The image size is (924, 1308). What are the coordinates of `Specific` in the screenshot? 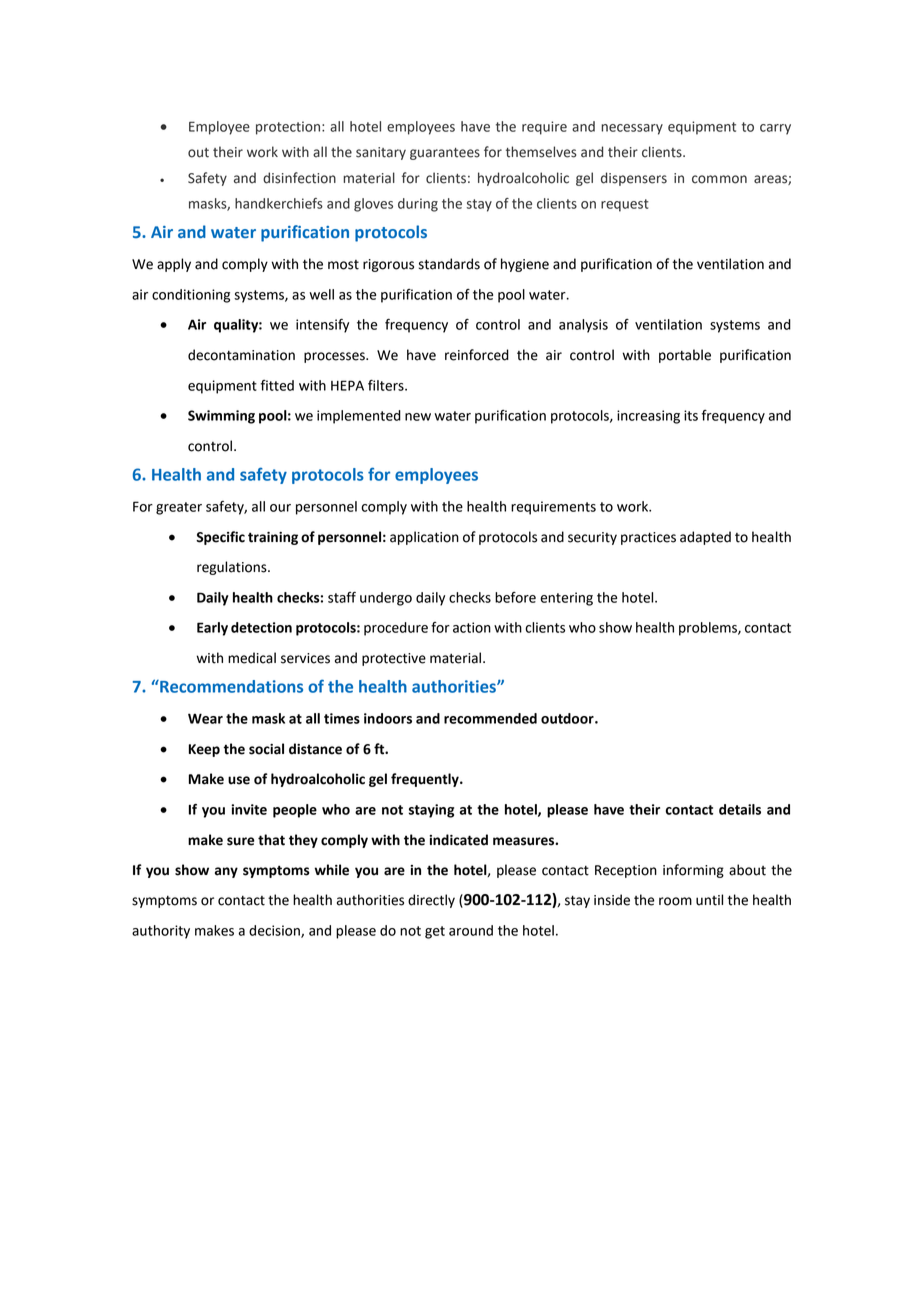 It's located at (220, 538).
